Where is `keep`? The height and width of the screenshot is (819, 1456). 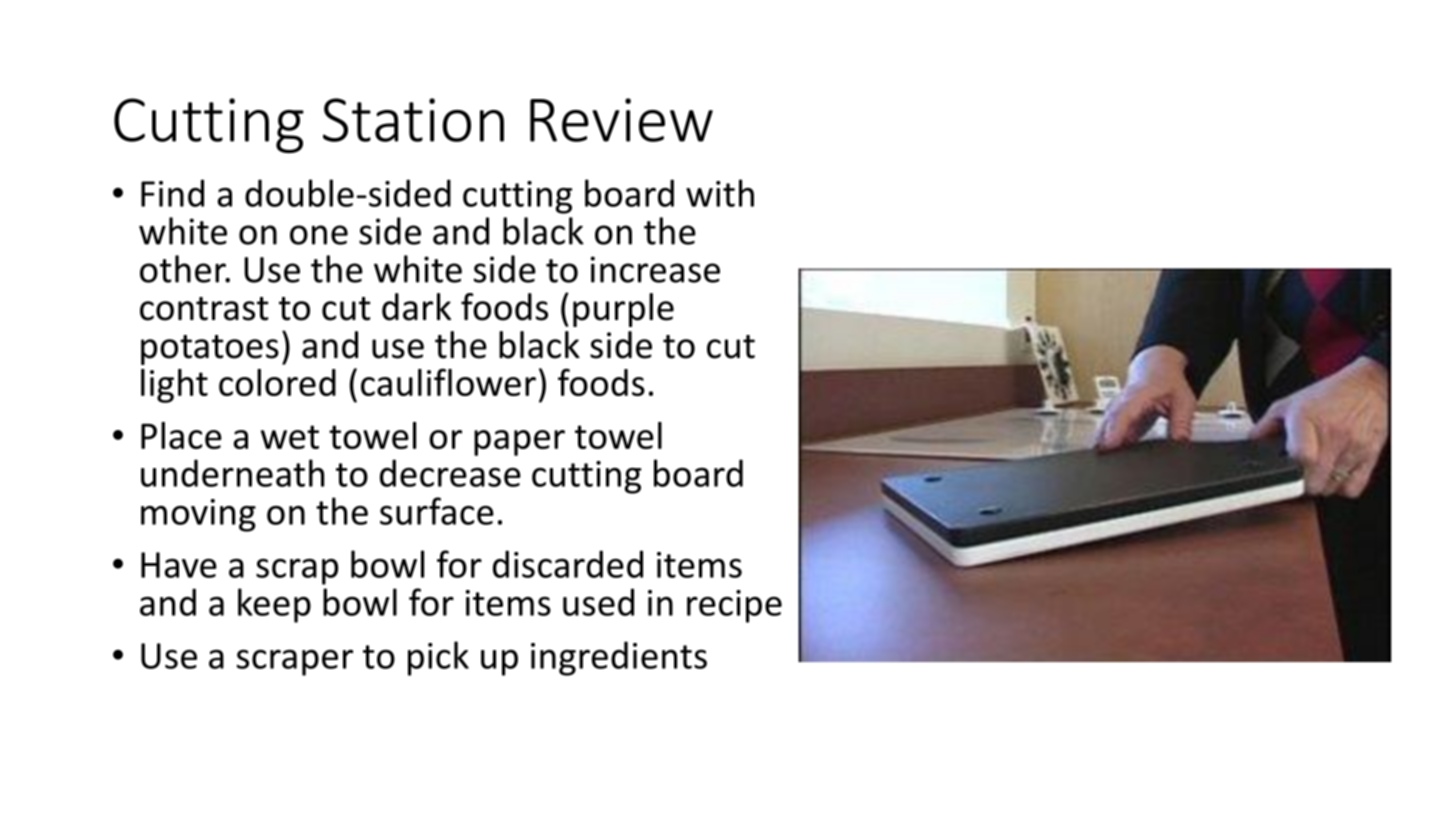 keep is located at coordinates (274, 605).
